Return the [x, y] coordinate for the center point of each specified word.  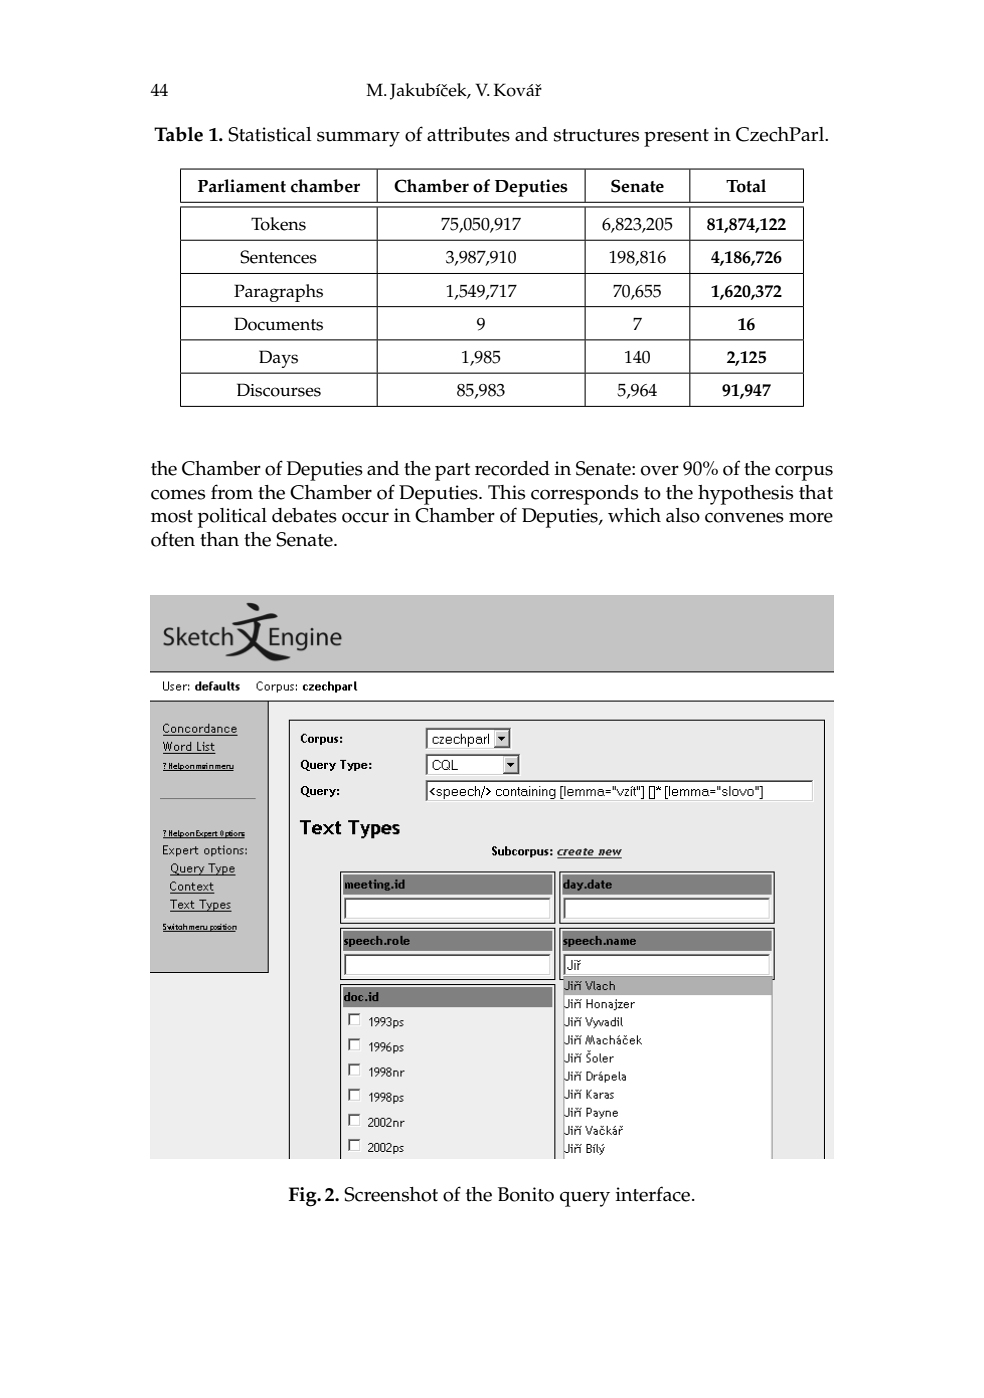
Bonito [526, 1194]
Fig [304, 1197]
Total [746, 186]
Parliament [242, 186]
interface [654, 1194]
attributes [468, 134]
